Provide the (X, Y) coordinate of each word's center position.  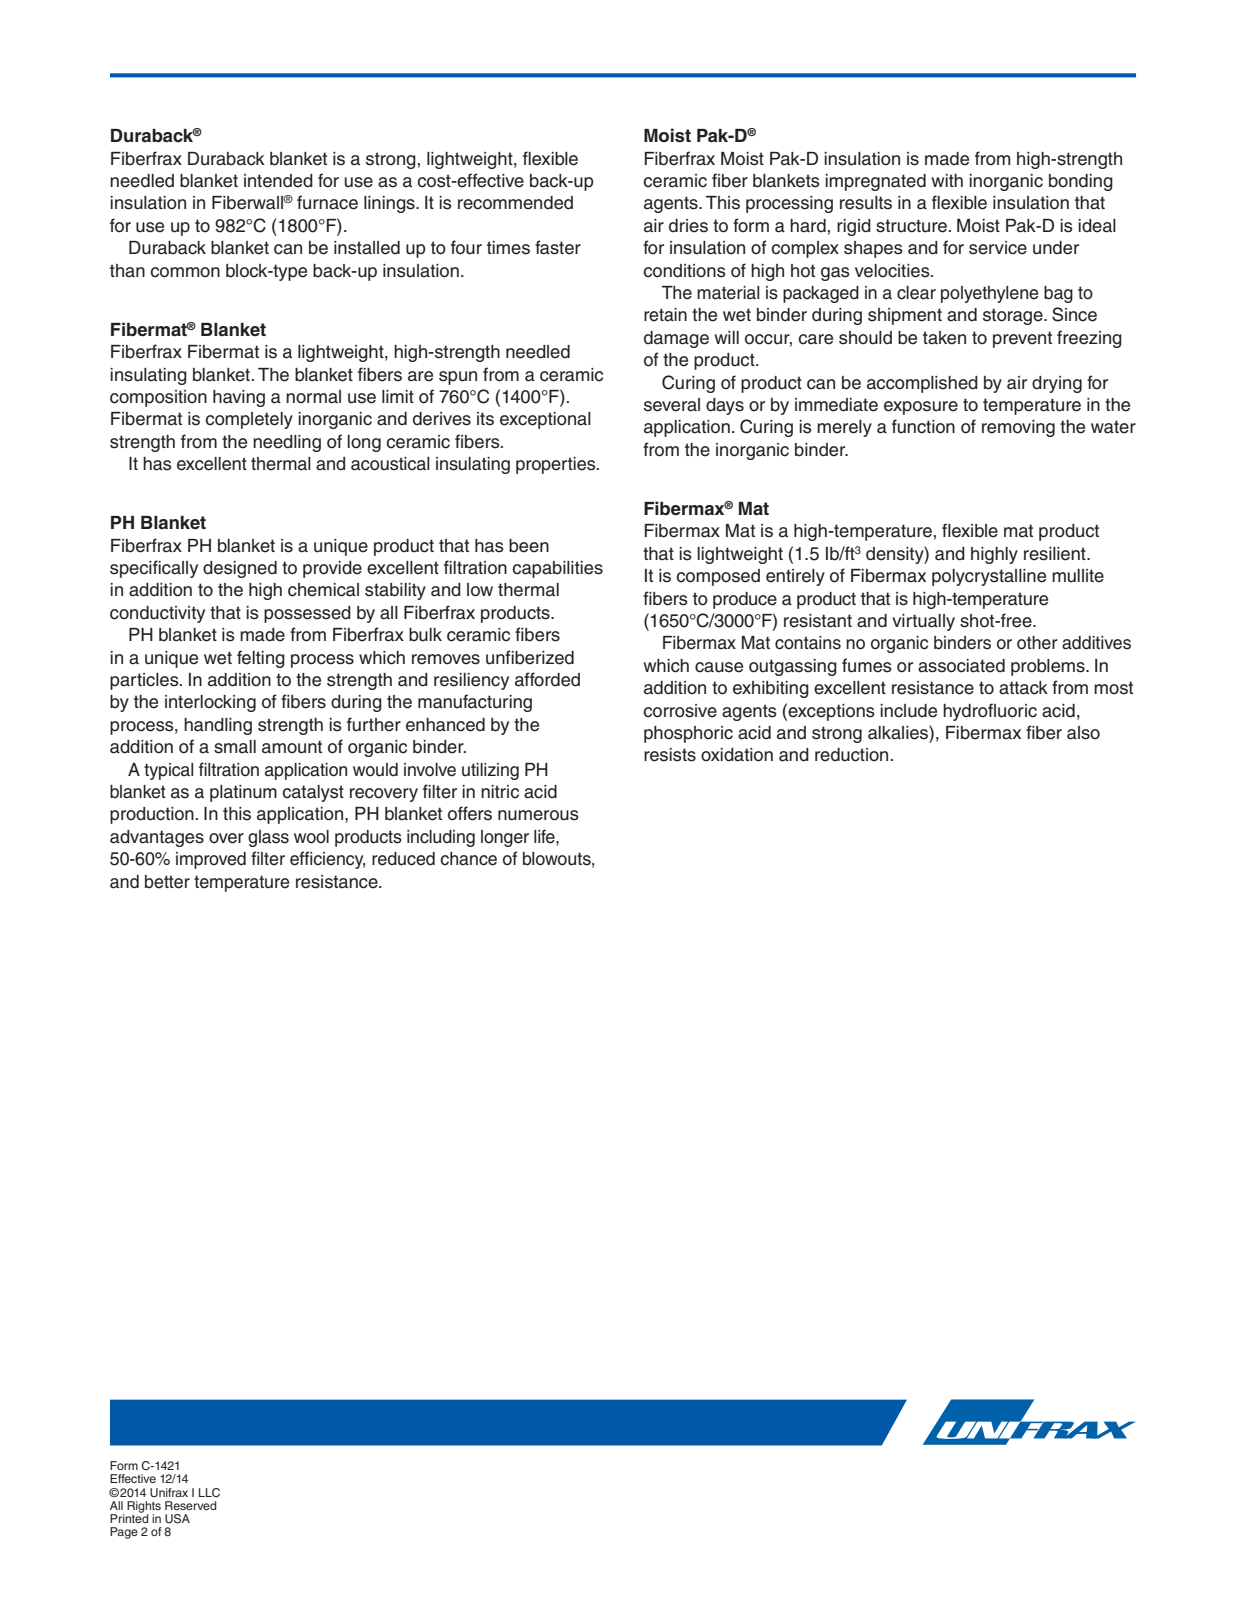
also (1083, 733)
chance (468, 859)
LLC (209, 1493)
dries (688, 226)
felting (261, 659)
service (998, 248)
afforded (547, 679)
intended (278, 181)
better (167, 882)
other (1037, 643)
